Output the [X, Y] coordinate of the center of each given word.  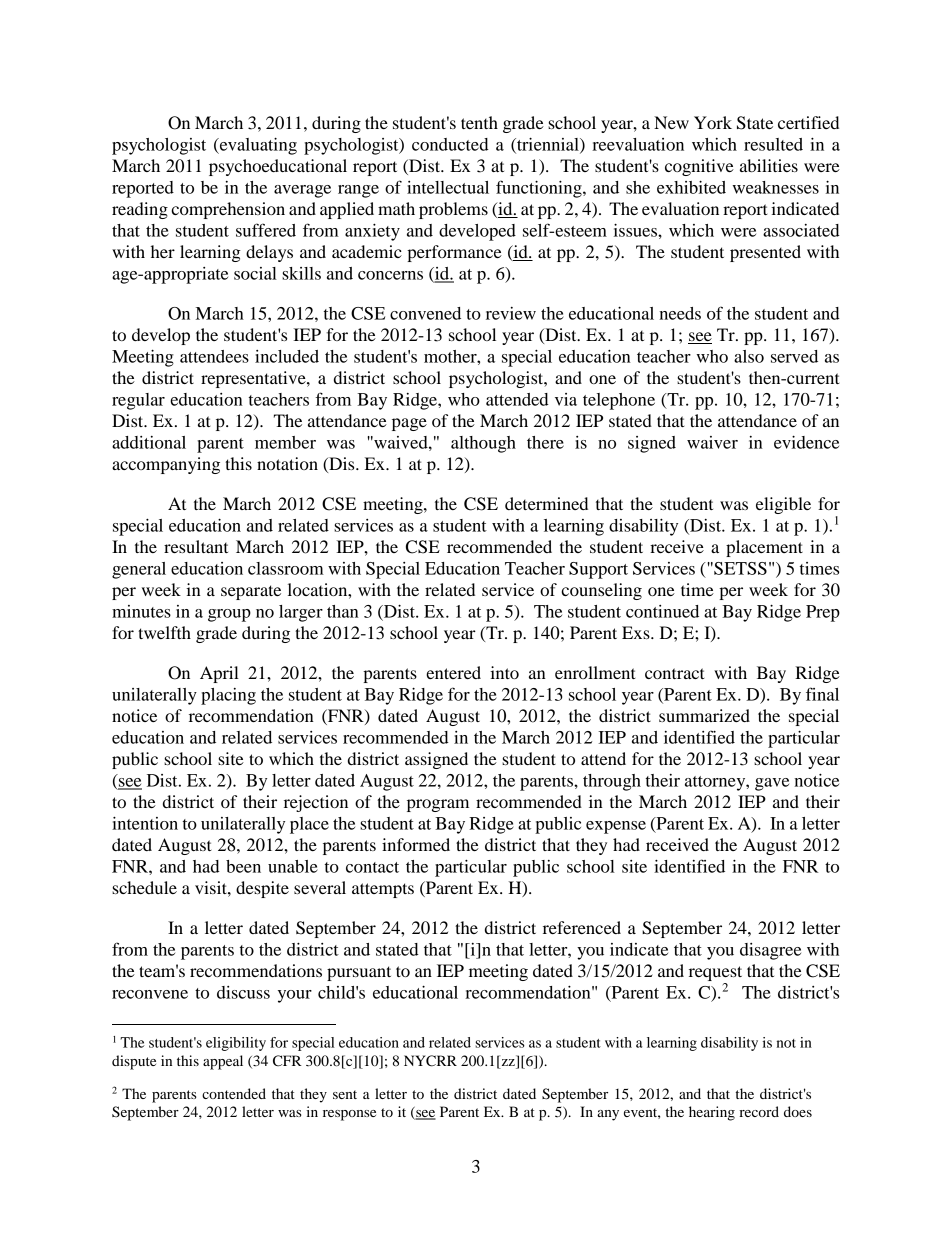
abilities [769, 165]
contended [234, 1093]
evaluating [257, 146]
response [349, 1115]
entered [453, 672]
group [229, 615]
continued [662, 611]
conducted [450, 144]
